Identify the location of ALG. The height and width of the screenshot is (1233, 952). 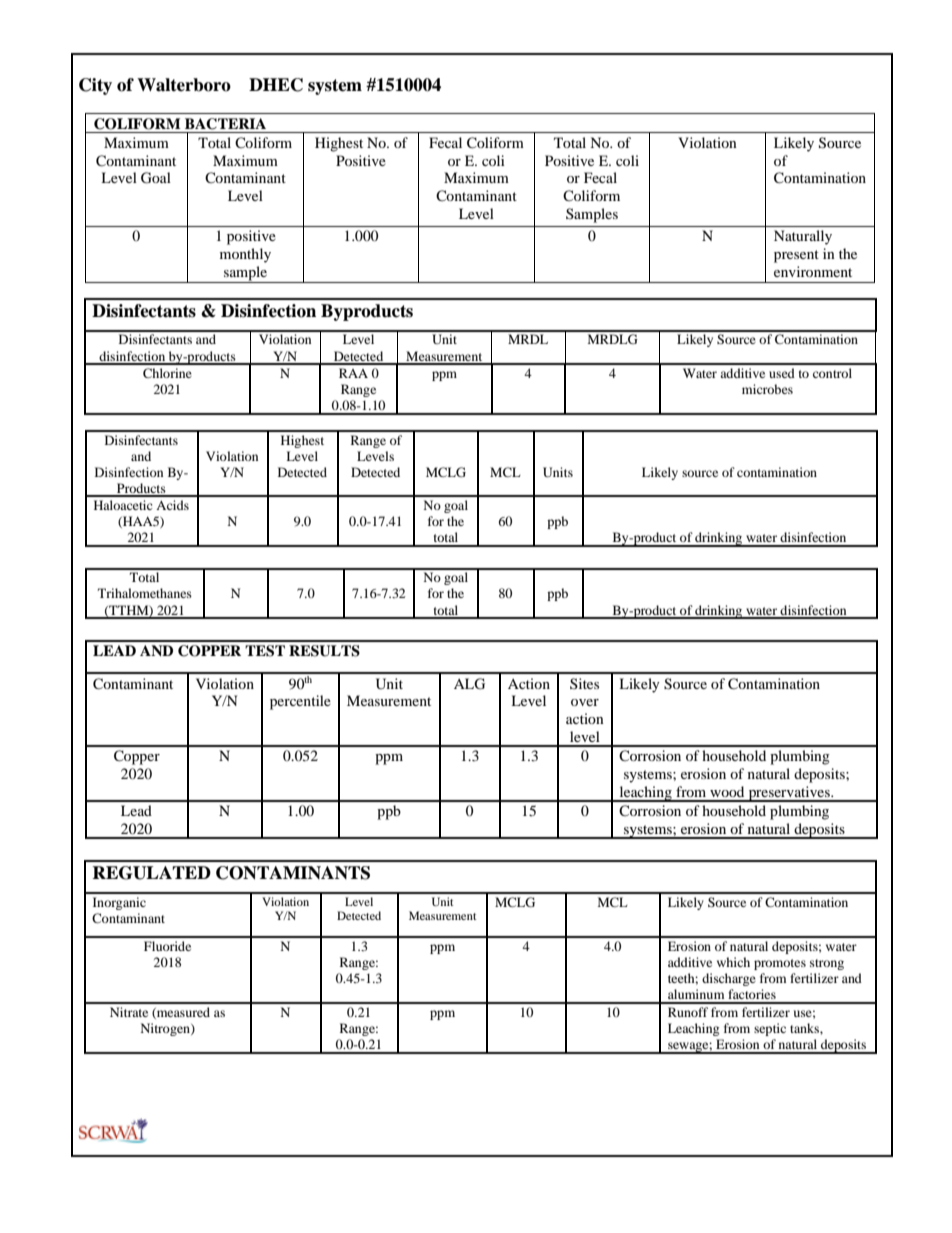
(469, 684).
